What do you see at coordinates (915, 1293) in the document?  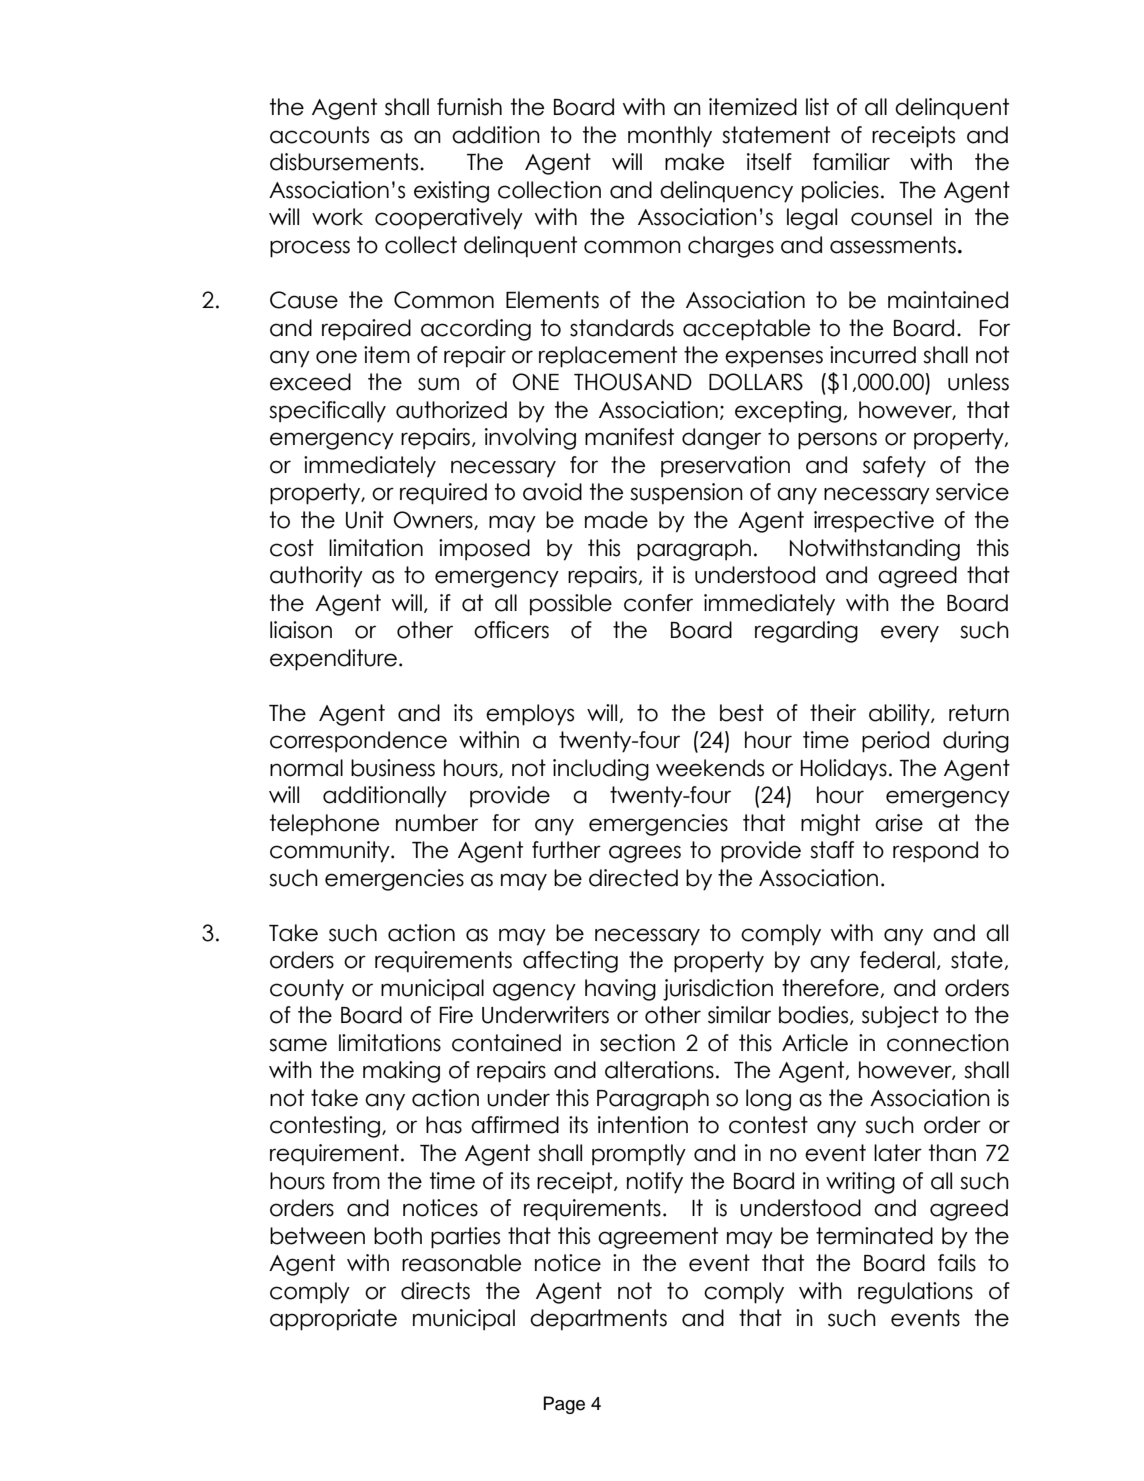 I see `regulations` at bounding box center [915, 1293].
